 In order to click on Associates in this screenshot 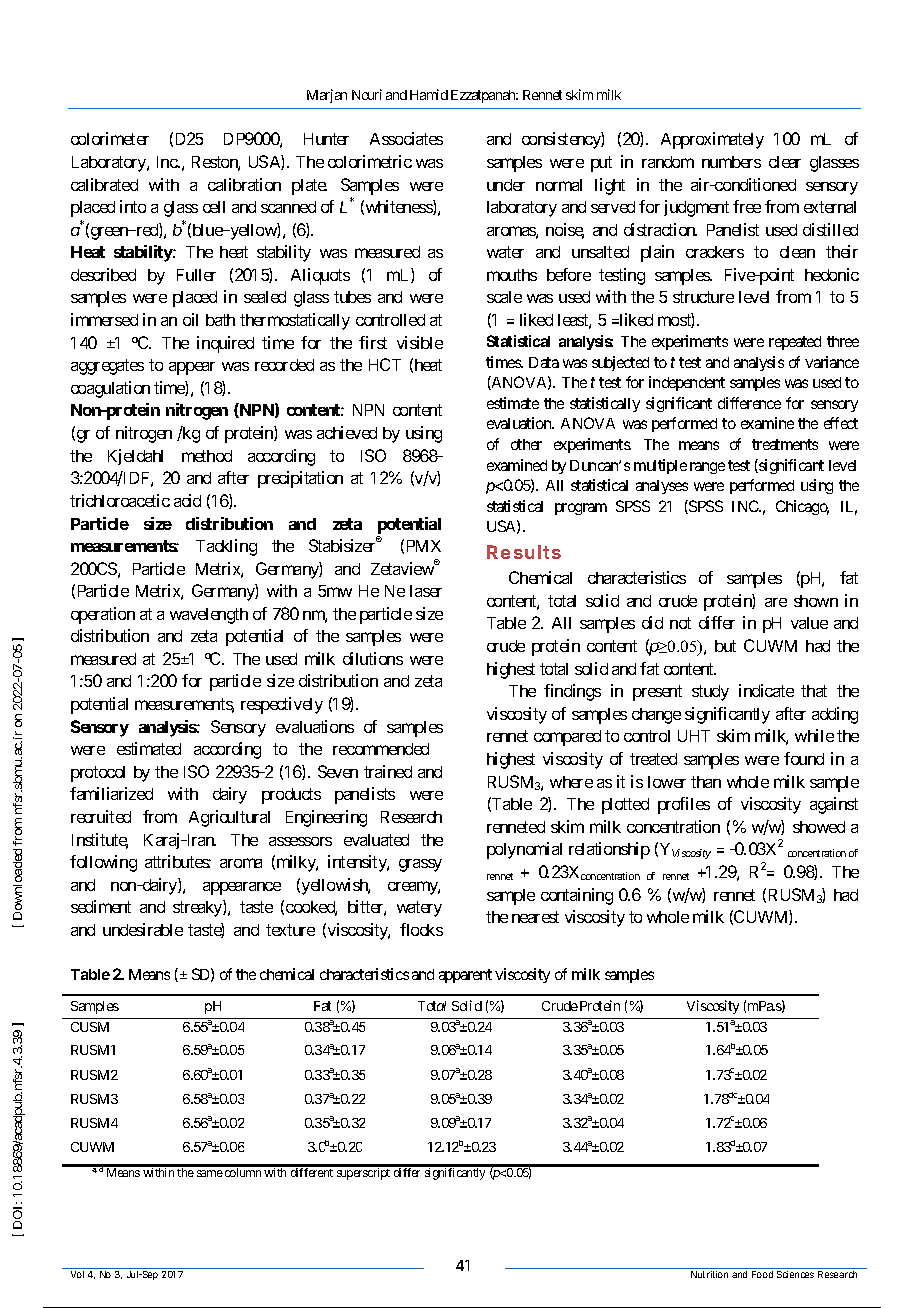, I will do `click(406, 138)`.
